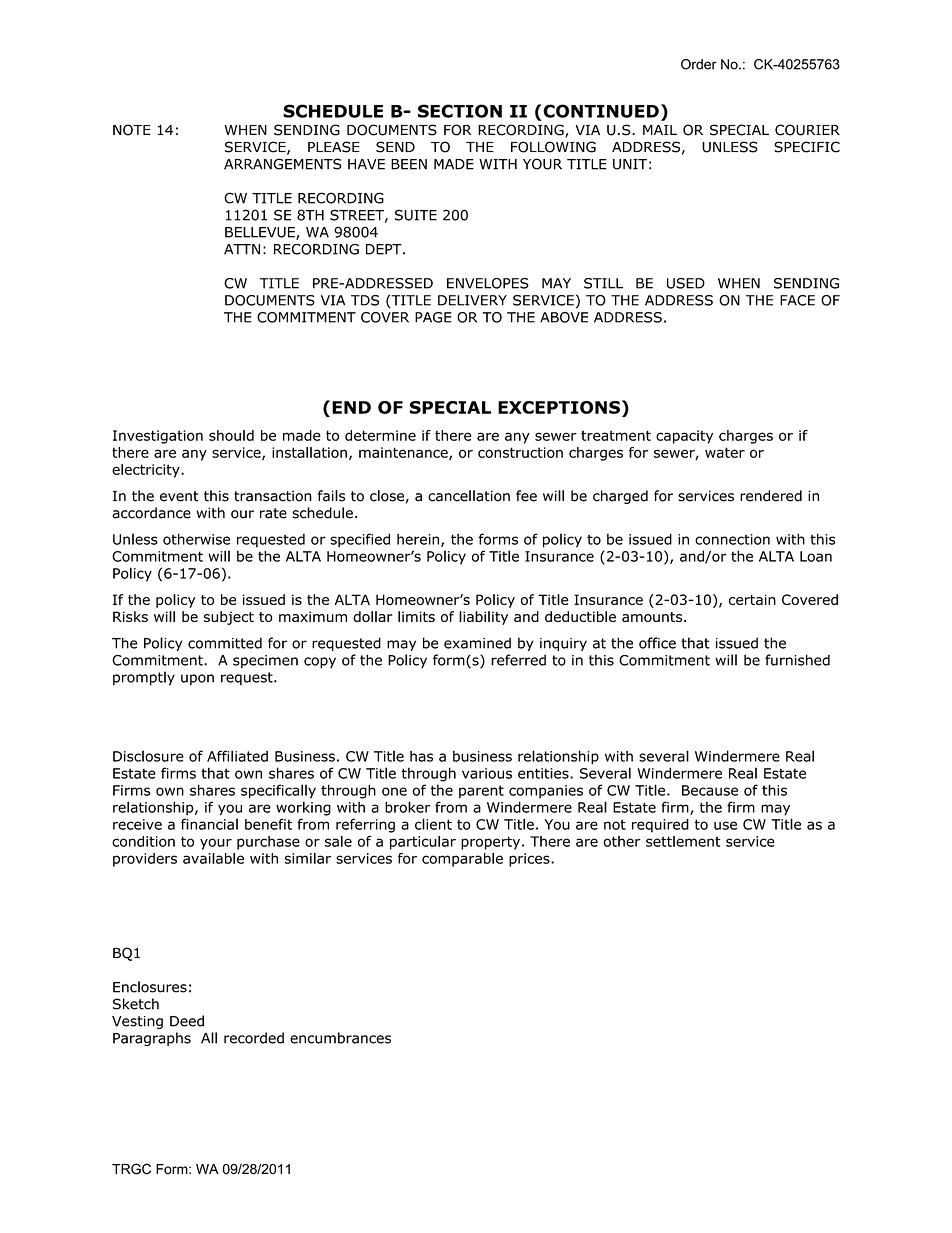 The height and width of the screenshot is (1233, 952). Describe the element at coordinates (340, 1038) in the screenshot. I see `encumbrances` at that location.
